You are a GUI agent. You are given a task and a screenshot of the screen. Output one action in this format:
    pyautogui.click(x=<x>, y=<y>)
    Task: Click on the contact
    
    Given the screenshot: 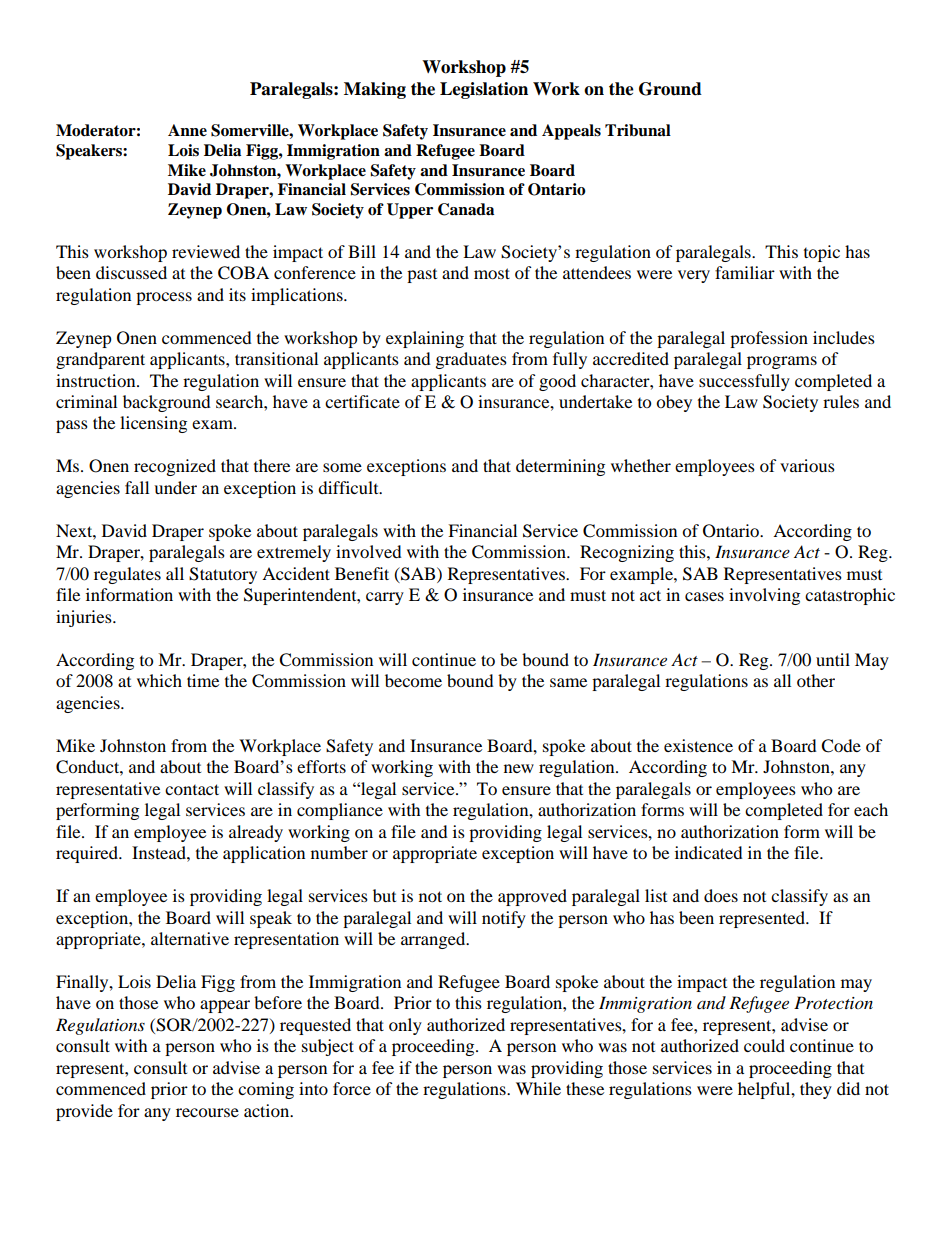 What is the action you would take?
    pyautogui.click(x=192, y=789)
